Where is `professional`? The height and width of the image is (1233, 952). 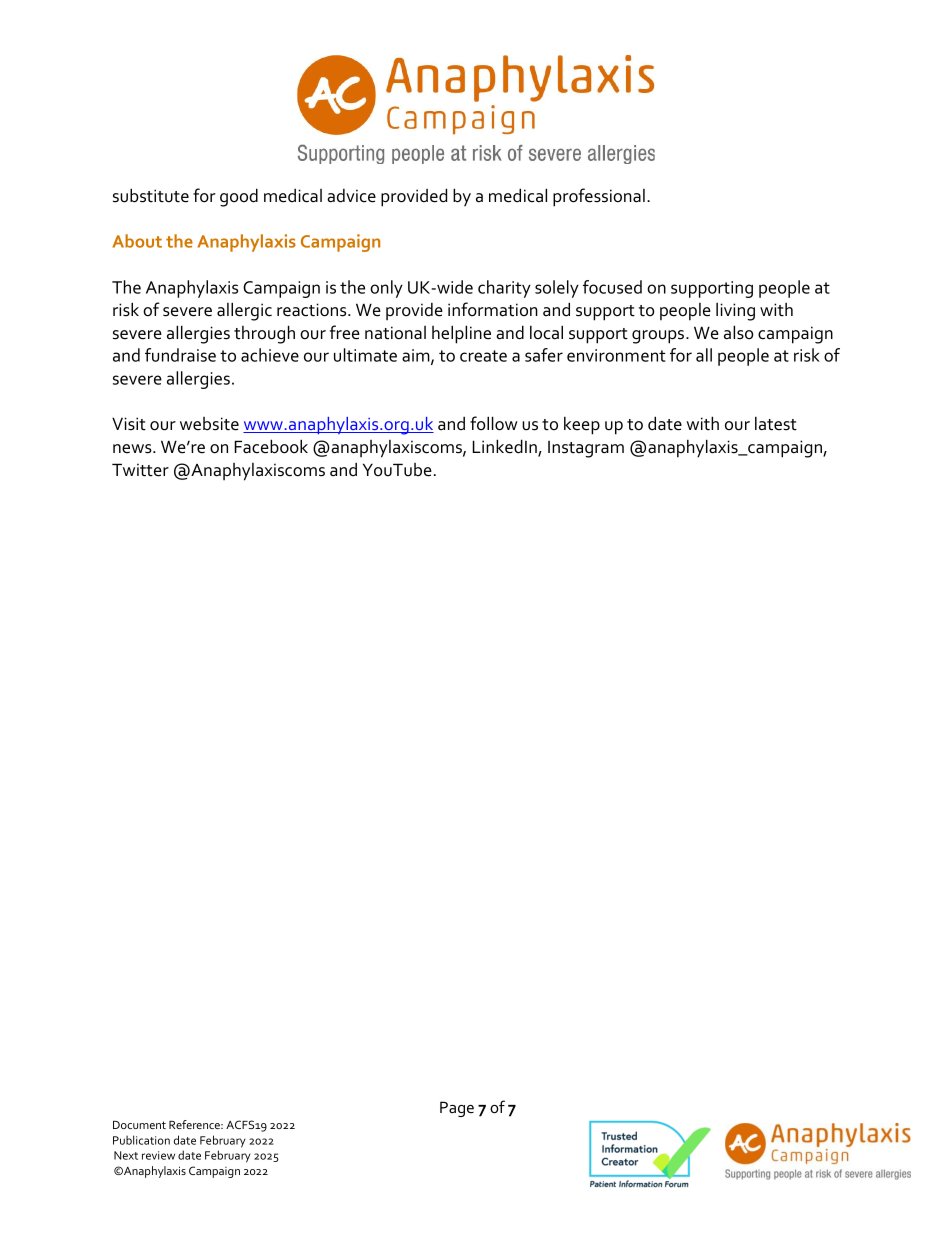
professional is located at coordinates (599, 197).
